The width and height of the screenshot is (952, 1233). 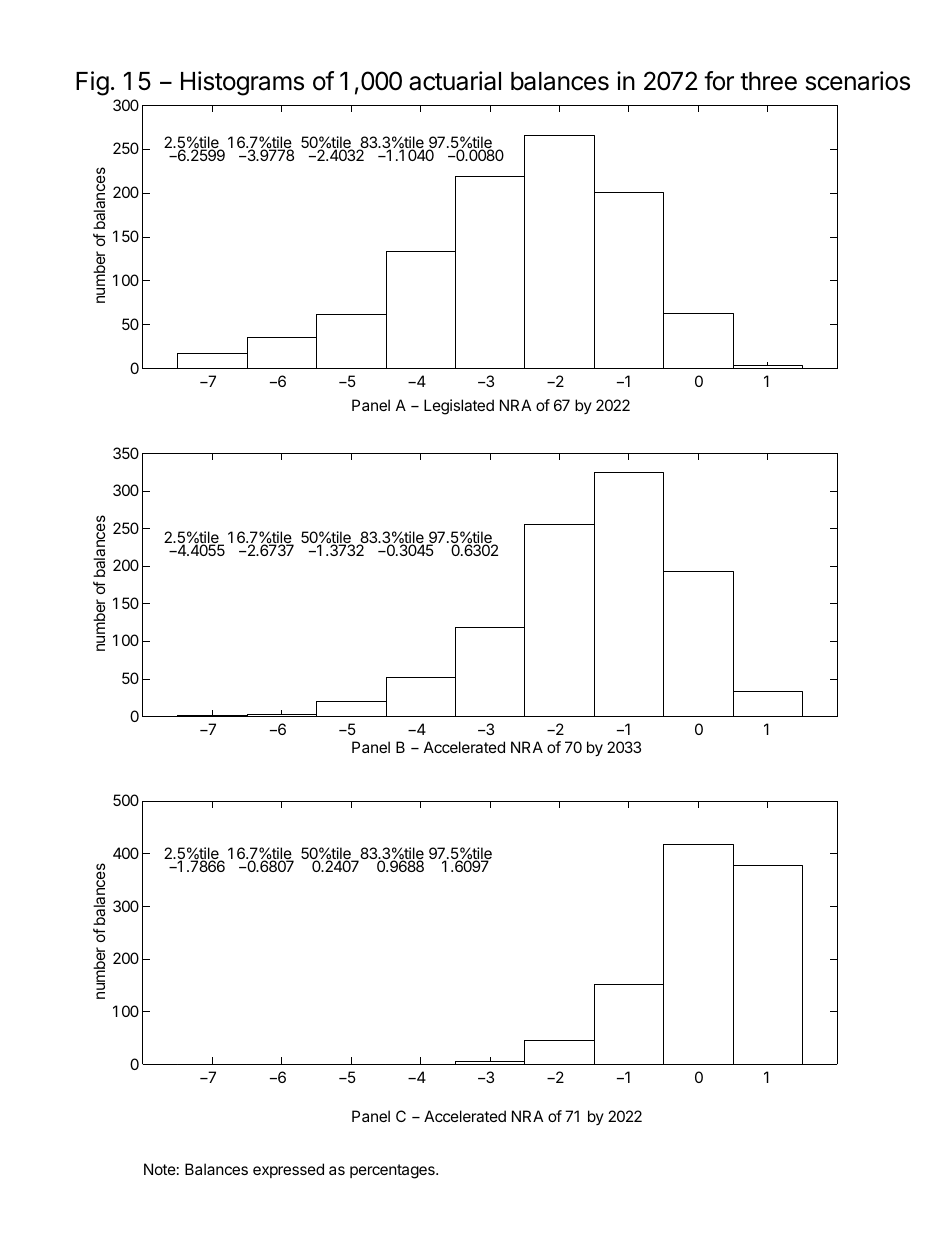 What do you see at coordinates (459, 407) in the screenshot?
I see `Legislated` at bounding box center [459, 407].
